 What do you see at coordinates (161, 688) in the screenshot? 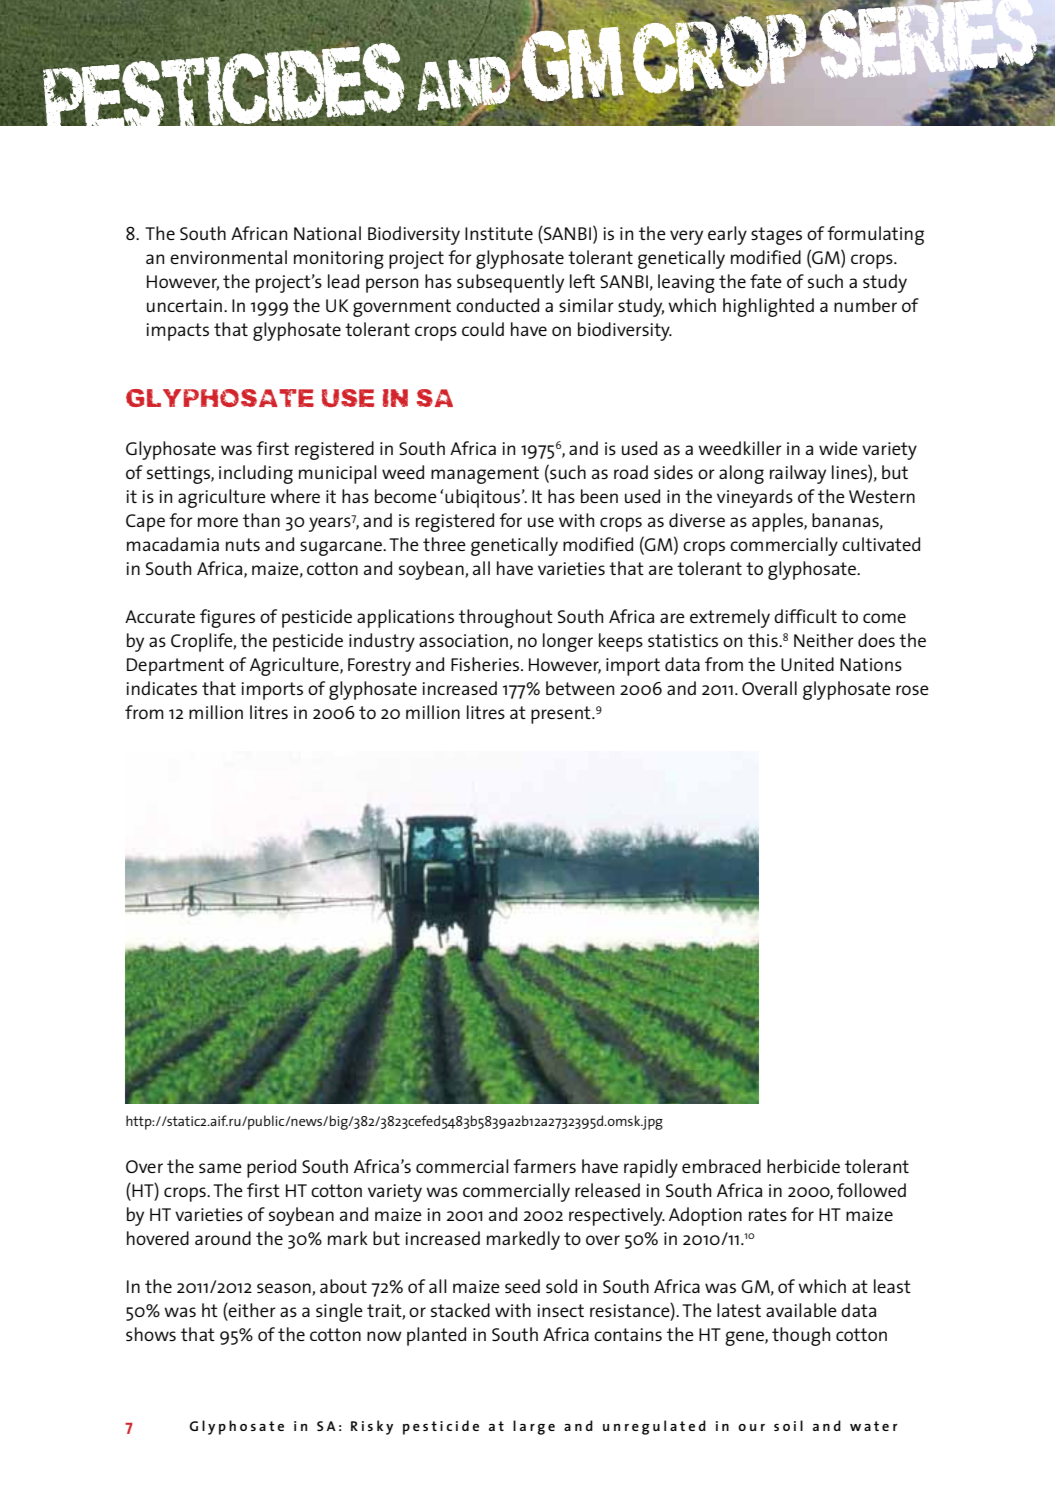
I see `indicates` at bounding box center [161, 688].
